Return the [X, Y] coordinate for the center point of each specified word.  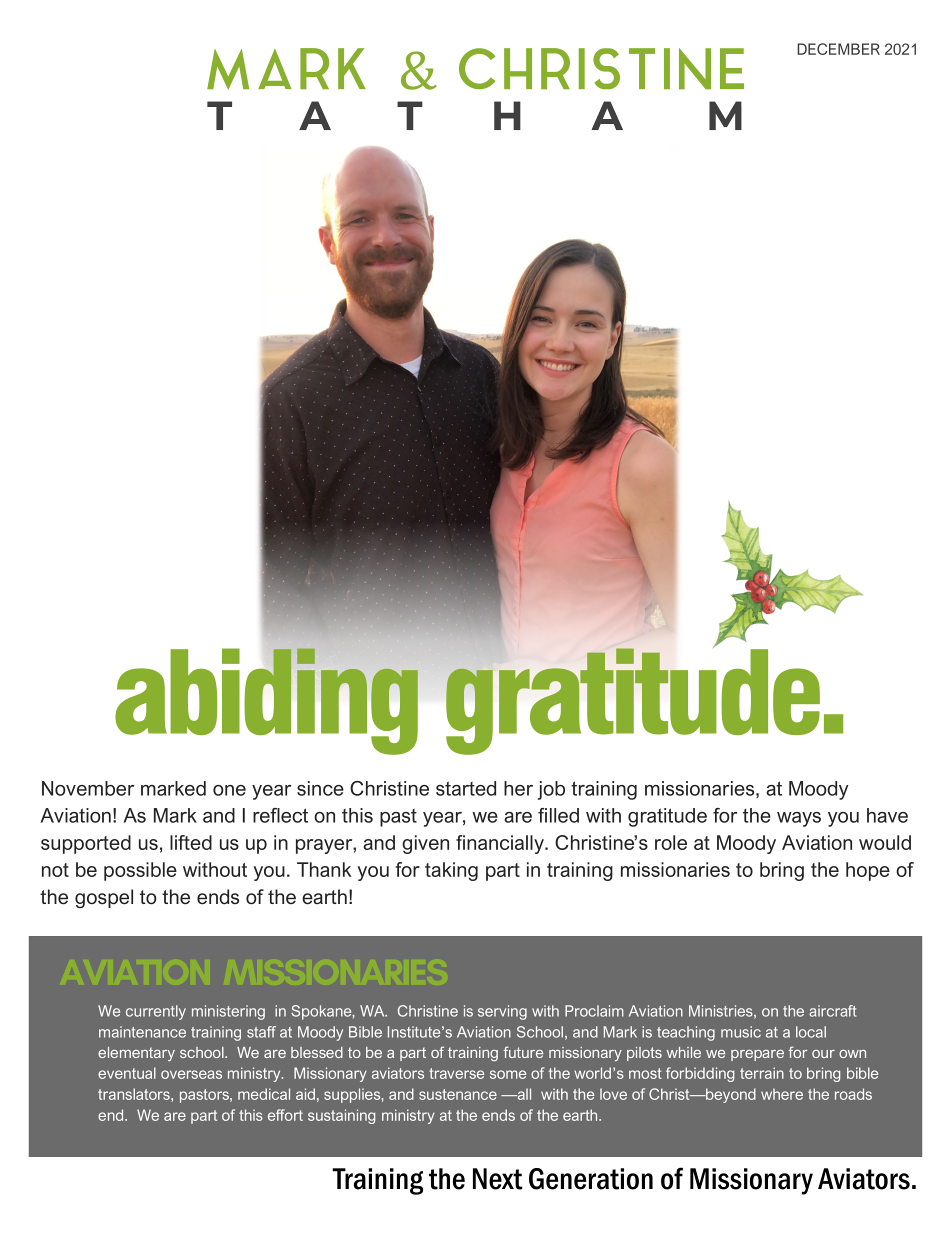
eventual [127, 1073]
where [782, 1094]
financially [501, 844]
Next [497, 1179]
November [88, 788]
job [551, 790]
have [887, 815]
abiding [267, 700]
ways [799, 819]
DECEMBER [838, 49]
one [229, 790]
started [466, 788]
